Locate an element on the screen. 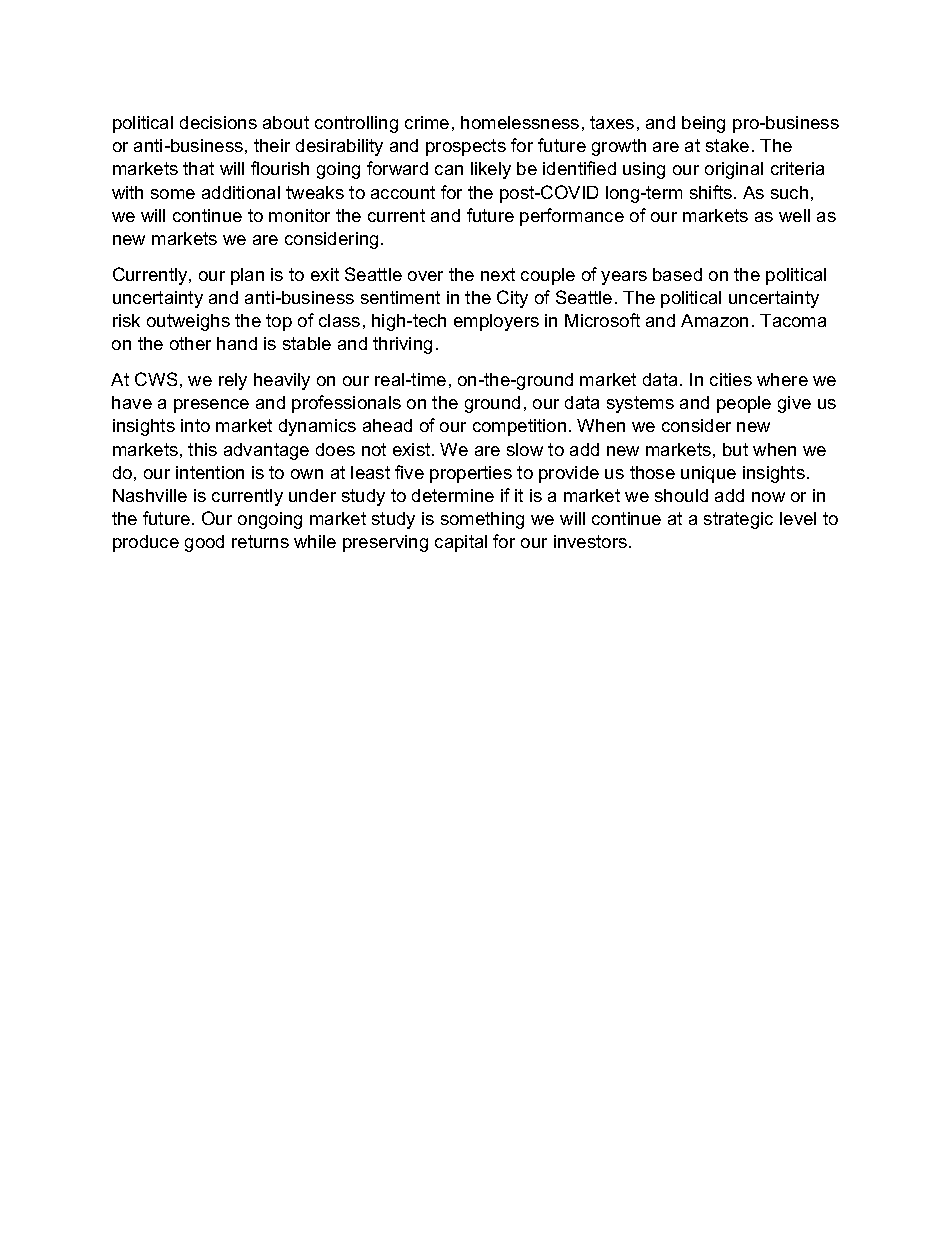 This screenshot has height=1233, width=952. capital is located at coordinates (461, 543).
